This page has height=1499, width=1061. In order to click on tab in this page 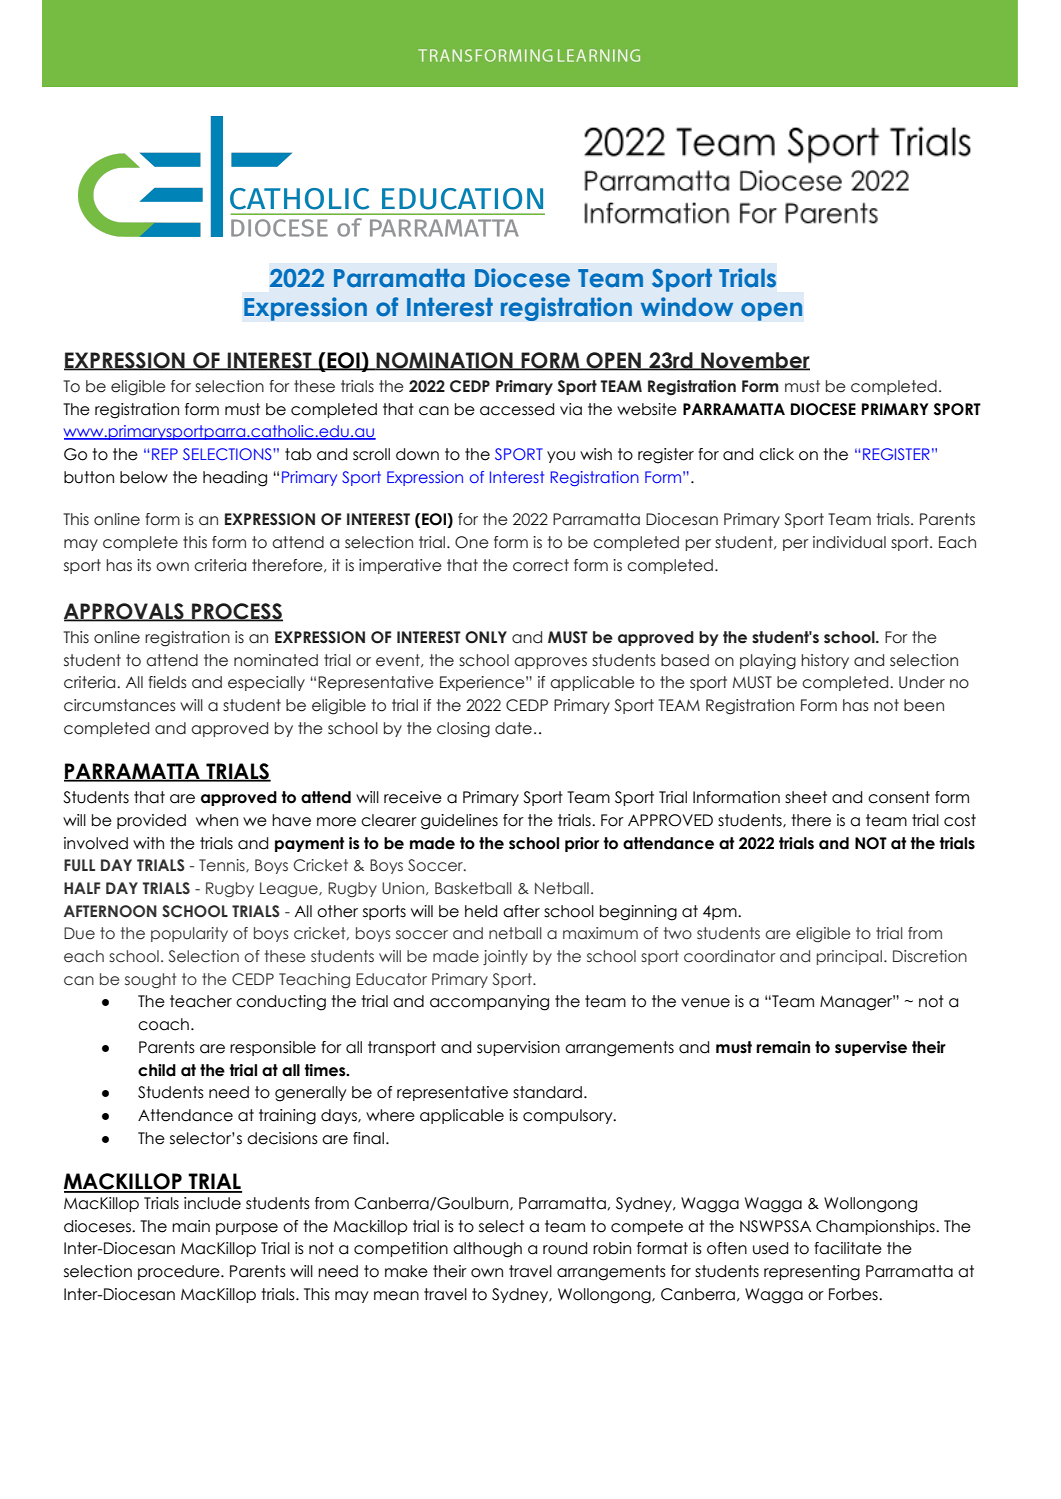, I will do `click(298, 454)`.
